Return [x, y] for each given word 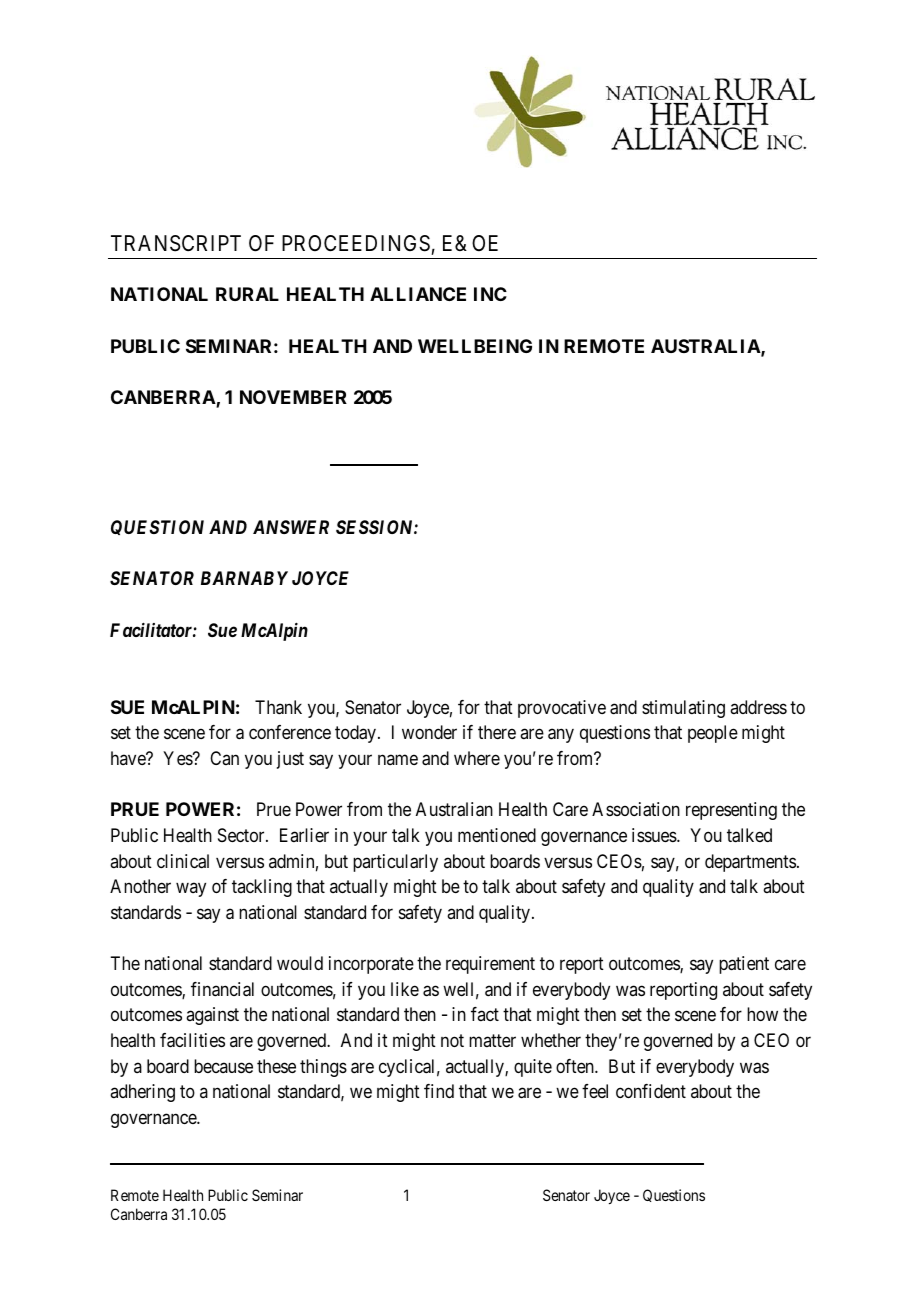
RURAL [247, 294]
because [223, 1066]
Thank [278, 707]
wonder [429, 732]
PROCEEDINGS [356, 243]
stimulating [683, 709]
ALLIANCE [418, 294]
